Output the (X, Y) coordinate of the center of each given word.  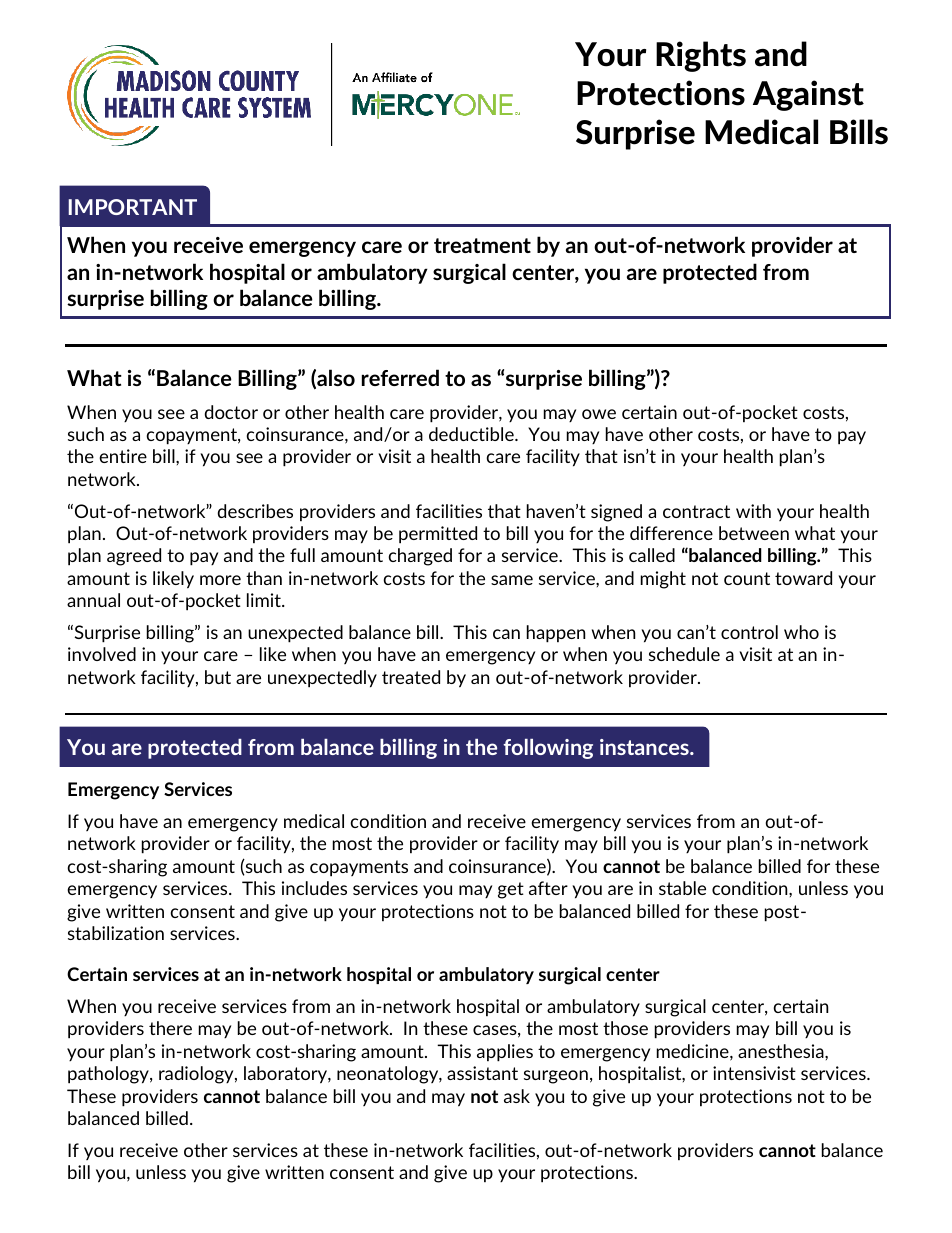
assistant (482, 1073)
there (170, 1028)
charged (420, 557)
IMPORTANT (133, 207)
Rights (701, 56)
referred (400, 377)
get (511, 890)
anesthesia (782, 1051)
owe (599, 414)
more (220, 580)
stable (682, 888)
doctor (231, 412)
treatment (482, 245)
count (747, 578)
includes (314, 888)
